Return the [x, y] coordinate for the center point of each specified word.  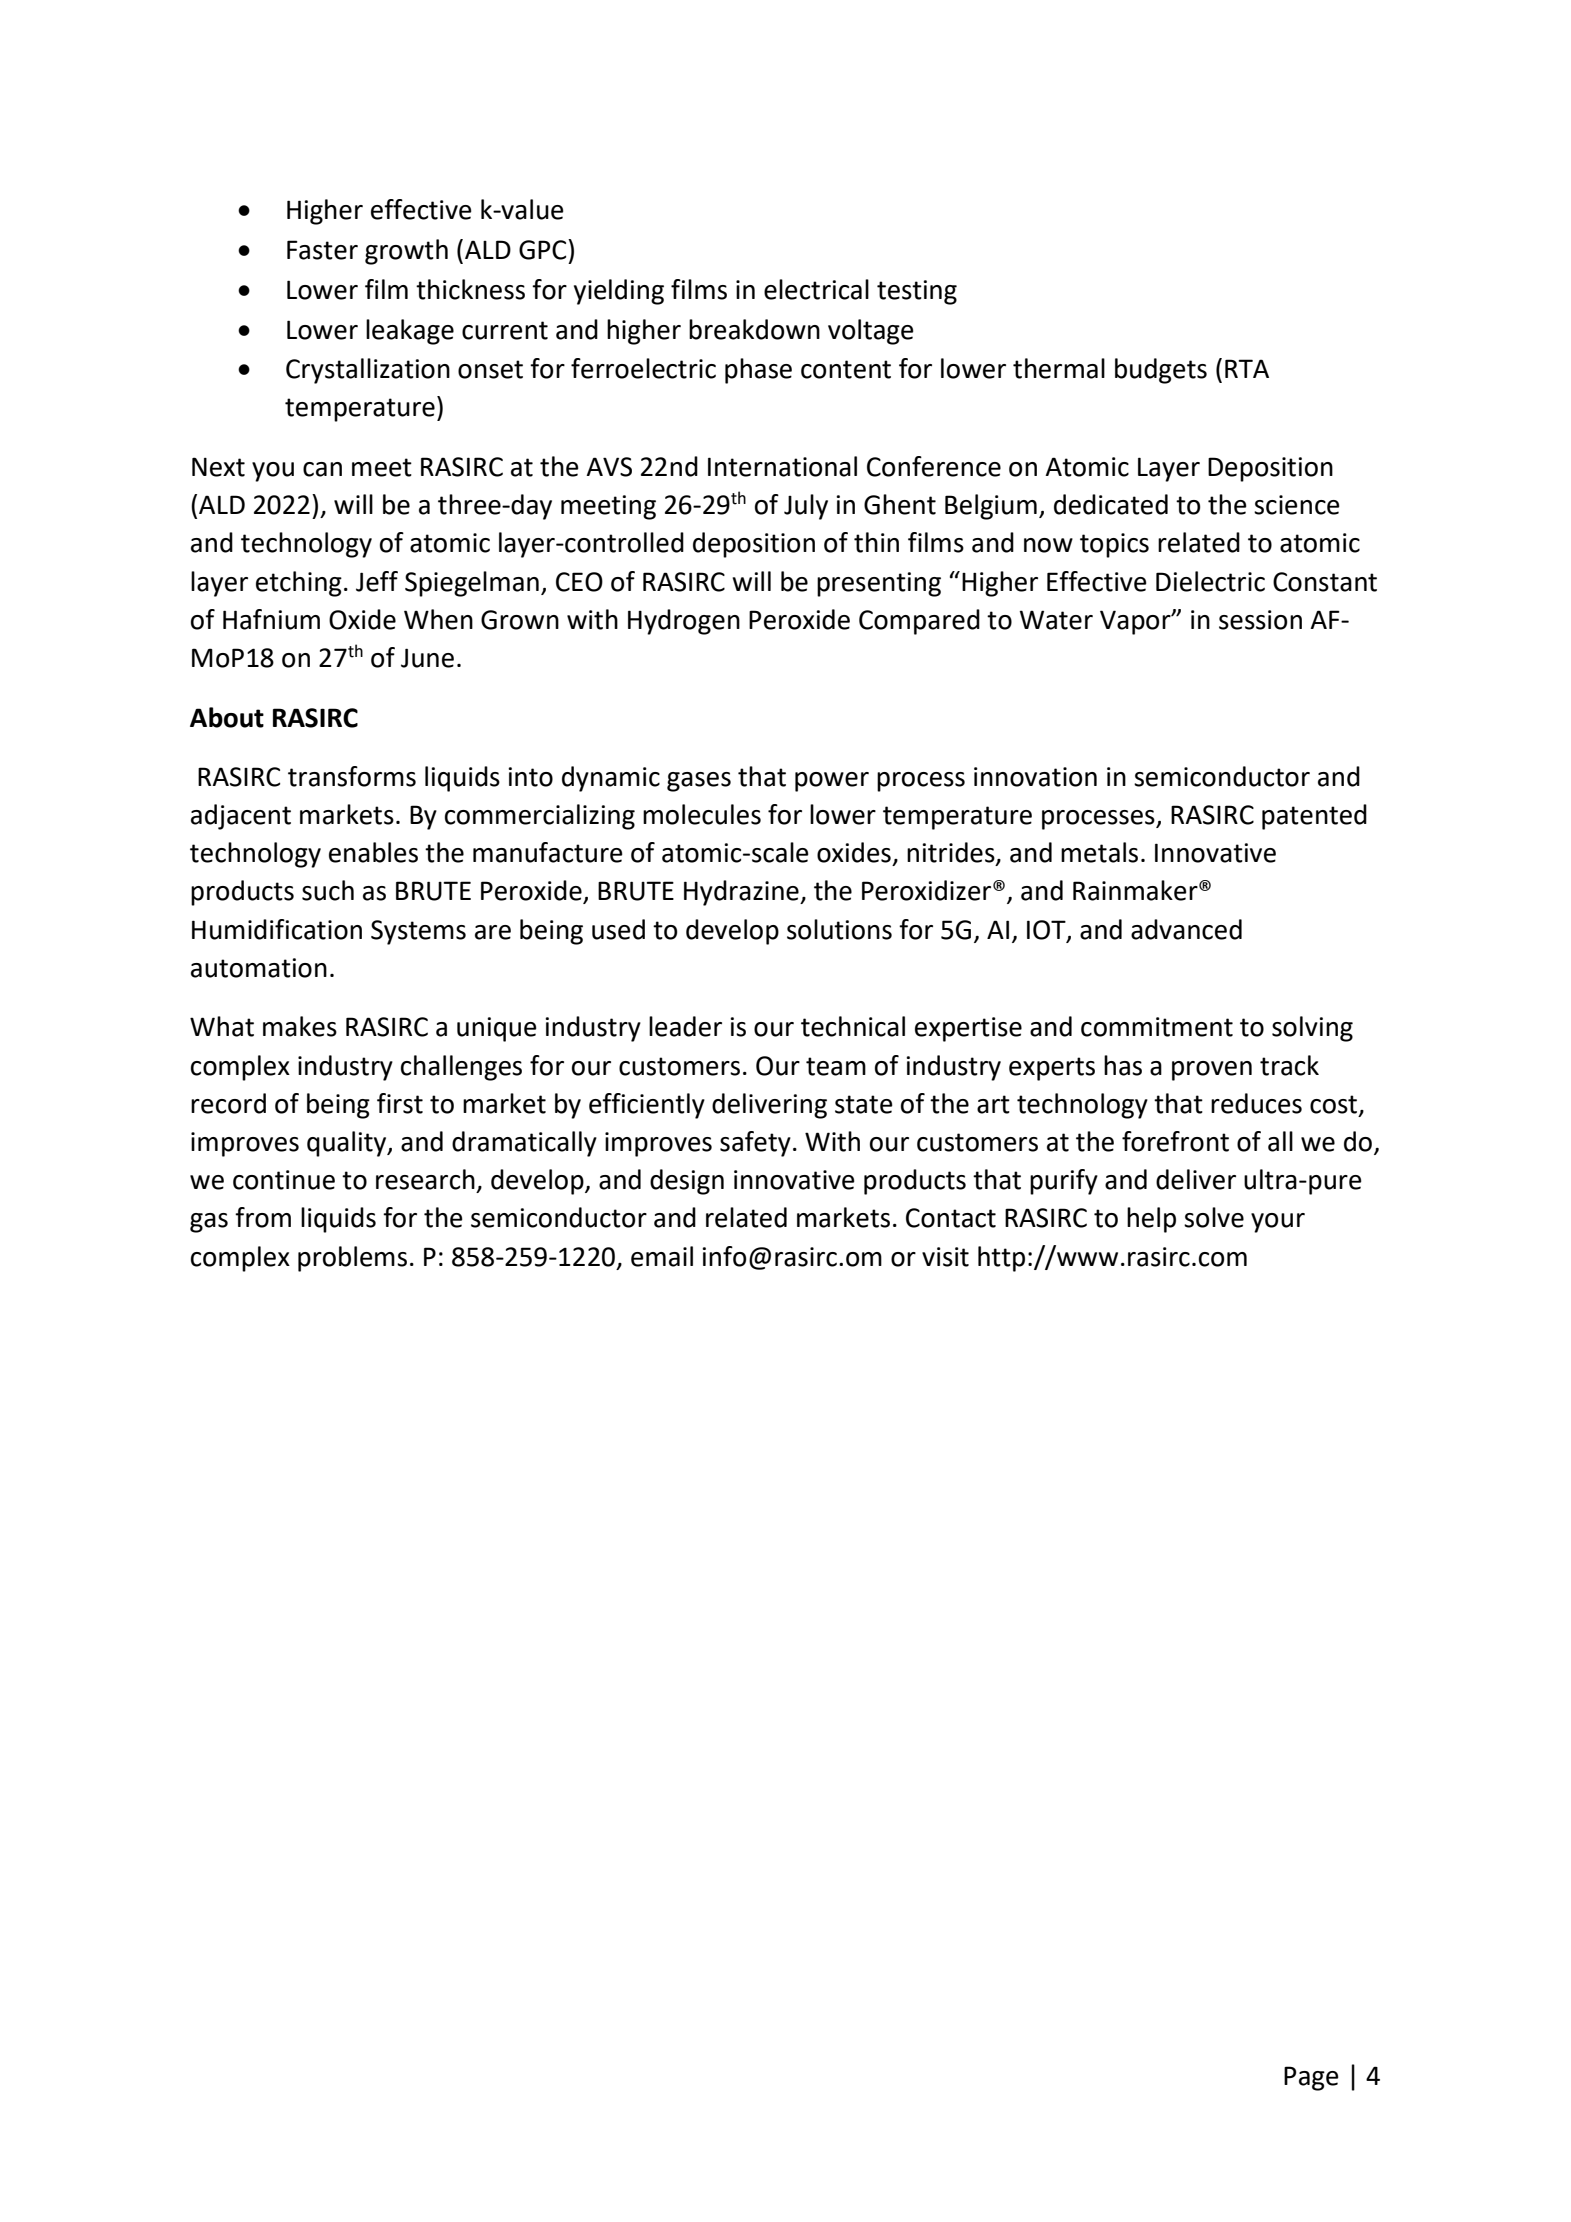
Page [1311, 2078]
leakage [410, 332]
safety [755, 1144]
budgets [1161, 371]
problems [352, 1259]
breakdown [754, 329]
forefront [1175, 1141]
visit [945, 1257]
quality [348, 1144]
